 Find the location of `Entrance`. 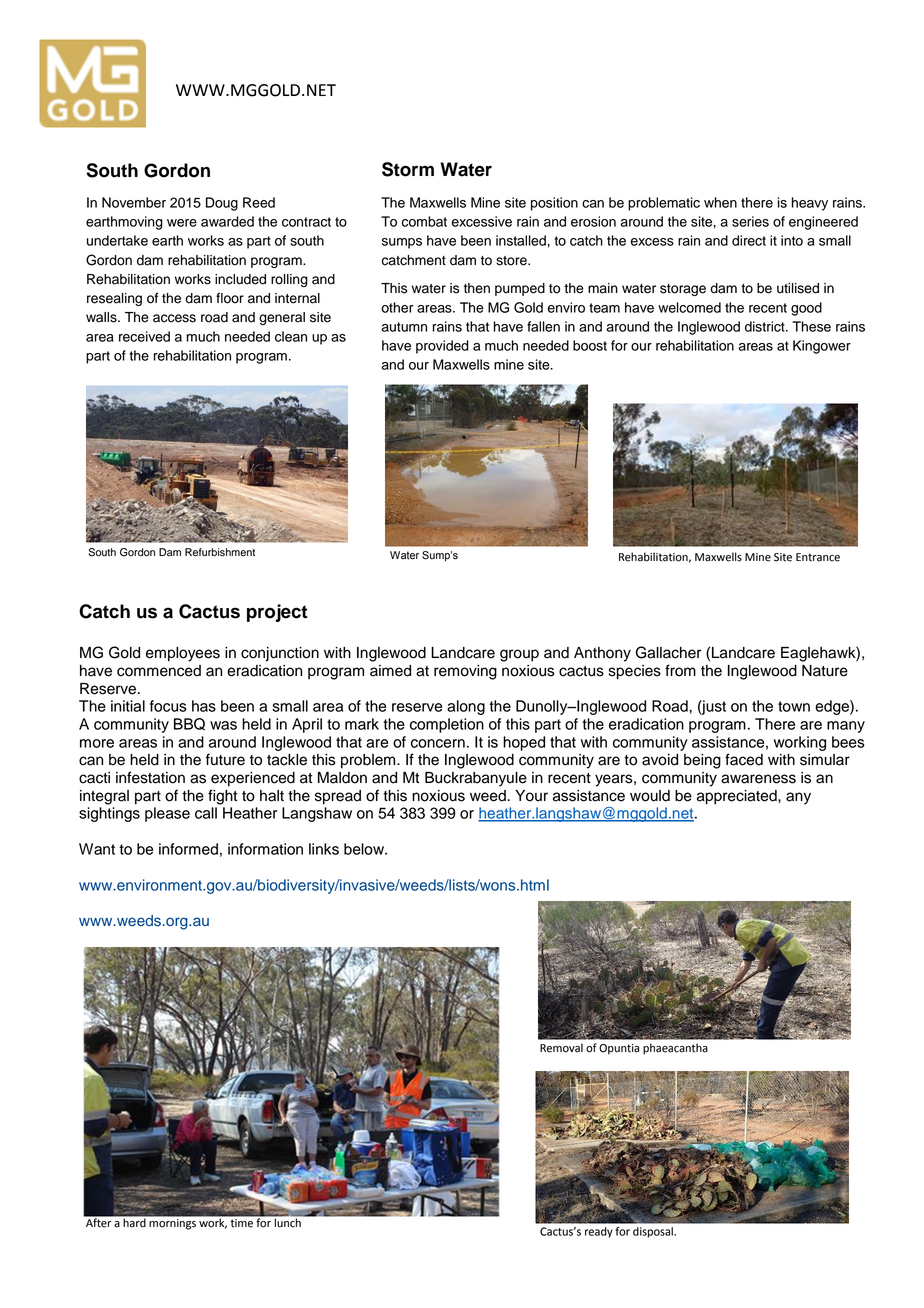

Entrance is located at coordinates (818, 557).
